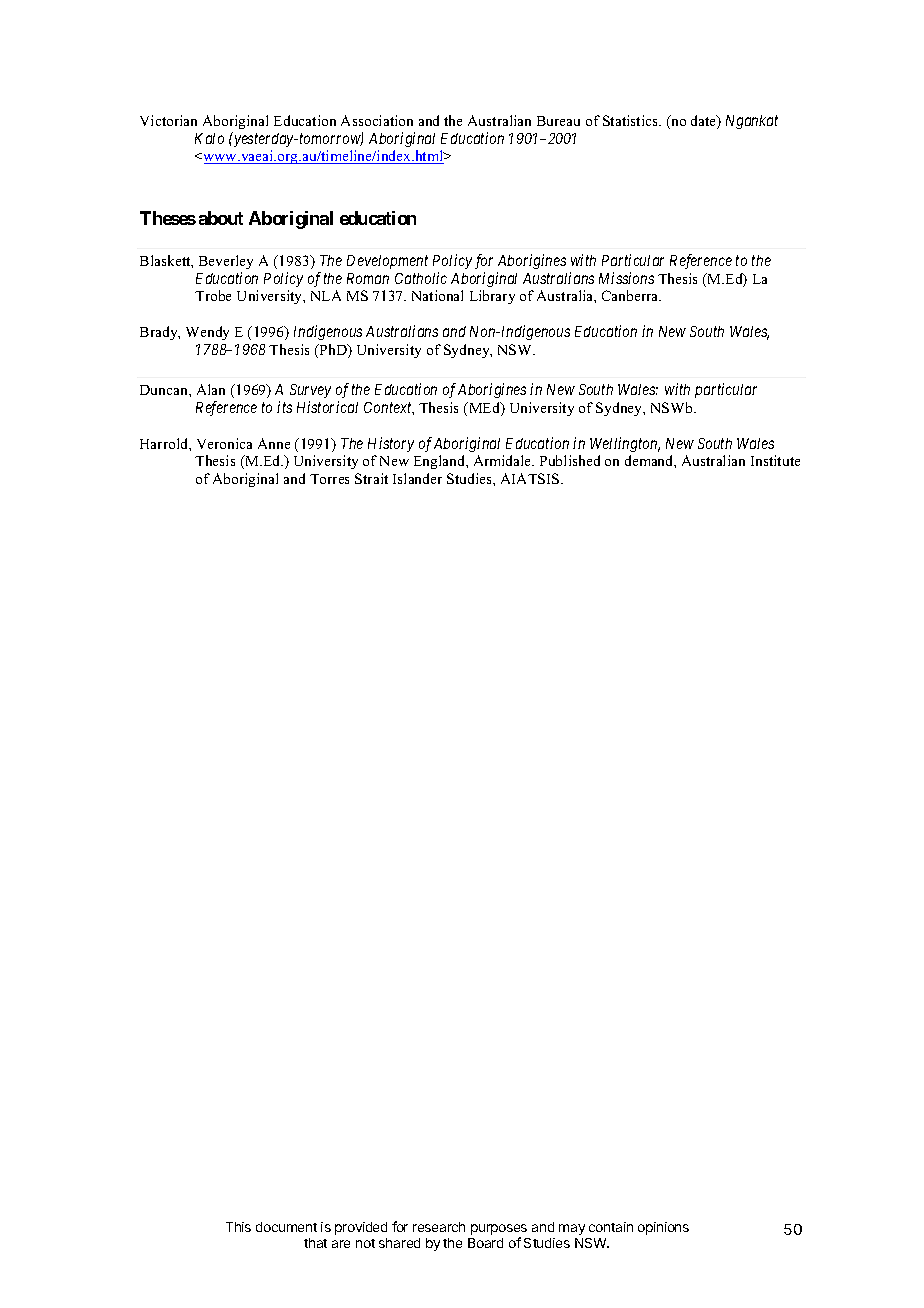 This document has height=1308, width=924. What do you see at coordinates (441, 462) in the document?
I see `England` at bounding box center [441, 462].
